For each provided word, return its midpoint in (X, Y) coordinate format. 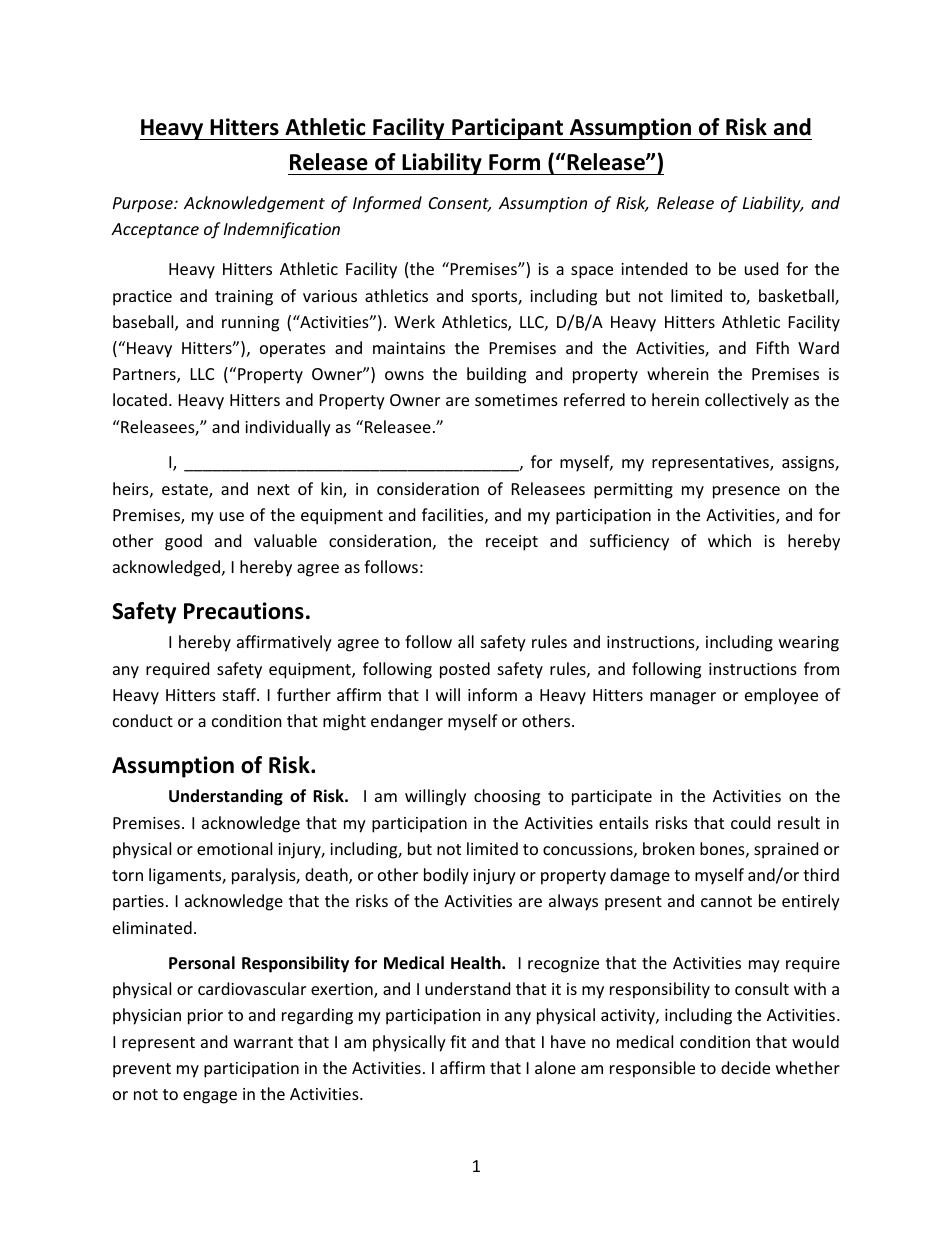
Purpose (144, 205)
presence (746, 492)
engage (210, 1097)
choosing (507, 797)
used (761, 268)
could (750, 822)
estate (186, 491)
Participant (507, 129)
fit (458, 1041)
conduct (143, 720)
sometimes (516, 400)
